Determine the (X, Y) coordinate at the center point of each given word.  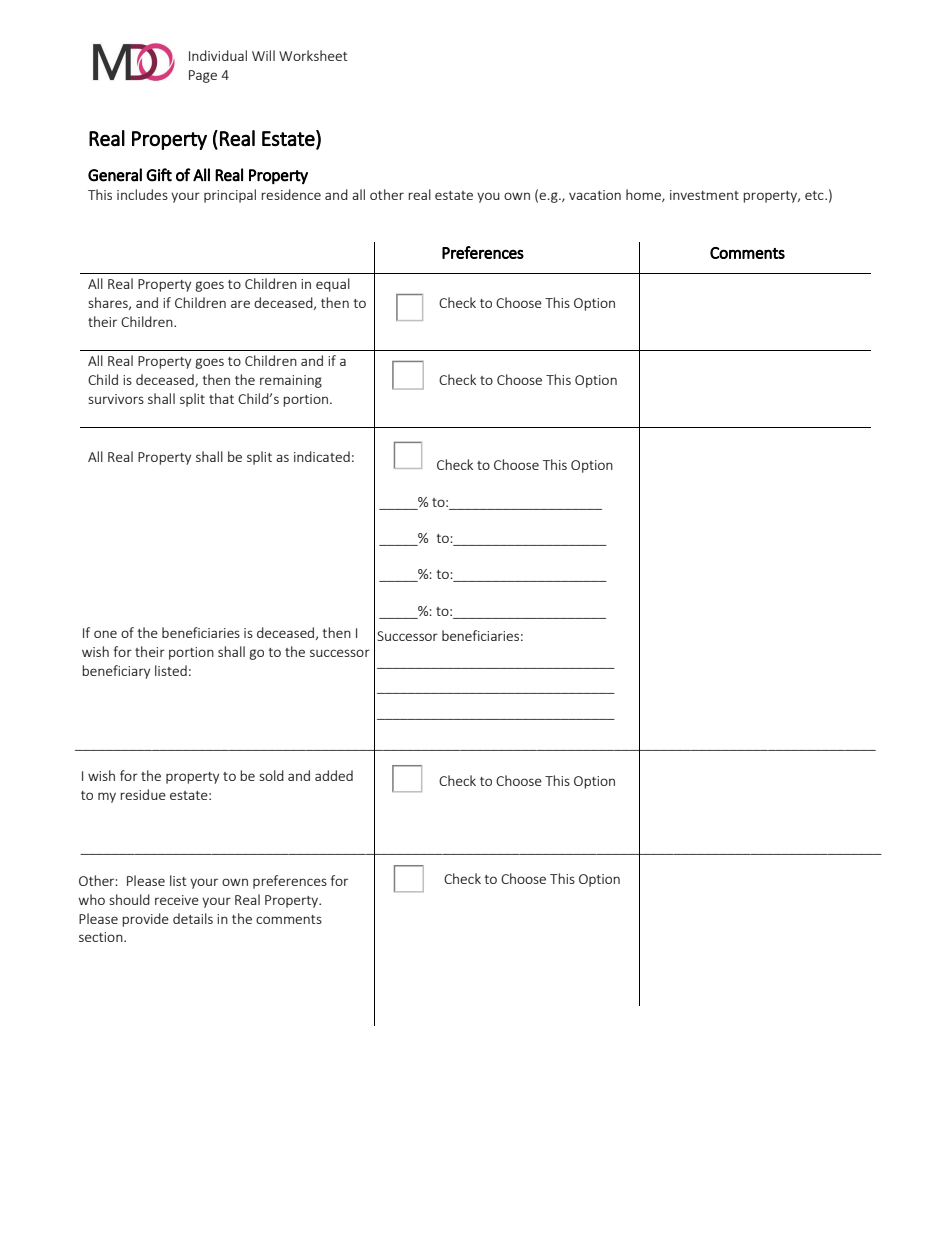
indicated (322, 456)
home (644, 195)
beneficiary (116, 672)
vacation (595, 195)
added (334, 775)
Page (203, 76)
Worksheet (313, 55)
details (193, 918)
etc (815, 195)
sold (271, 775)
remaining (291, 381)
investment (704, 195)
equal (333, 285)
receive (177, 900)
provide (145, 920)
